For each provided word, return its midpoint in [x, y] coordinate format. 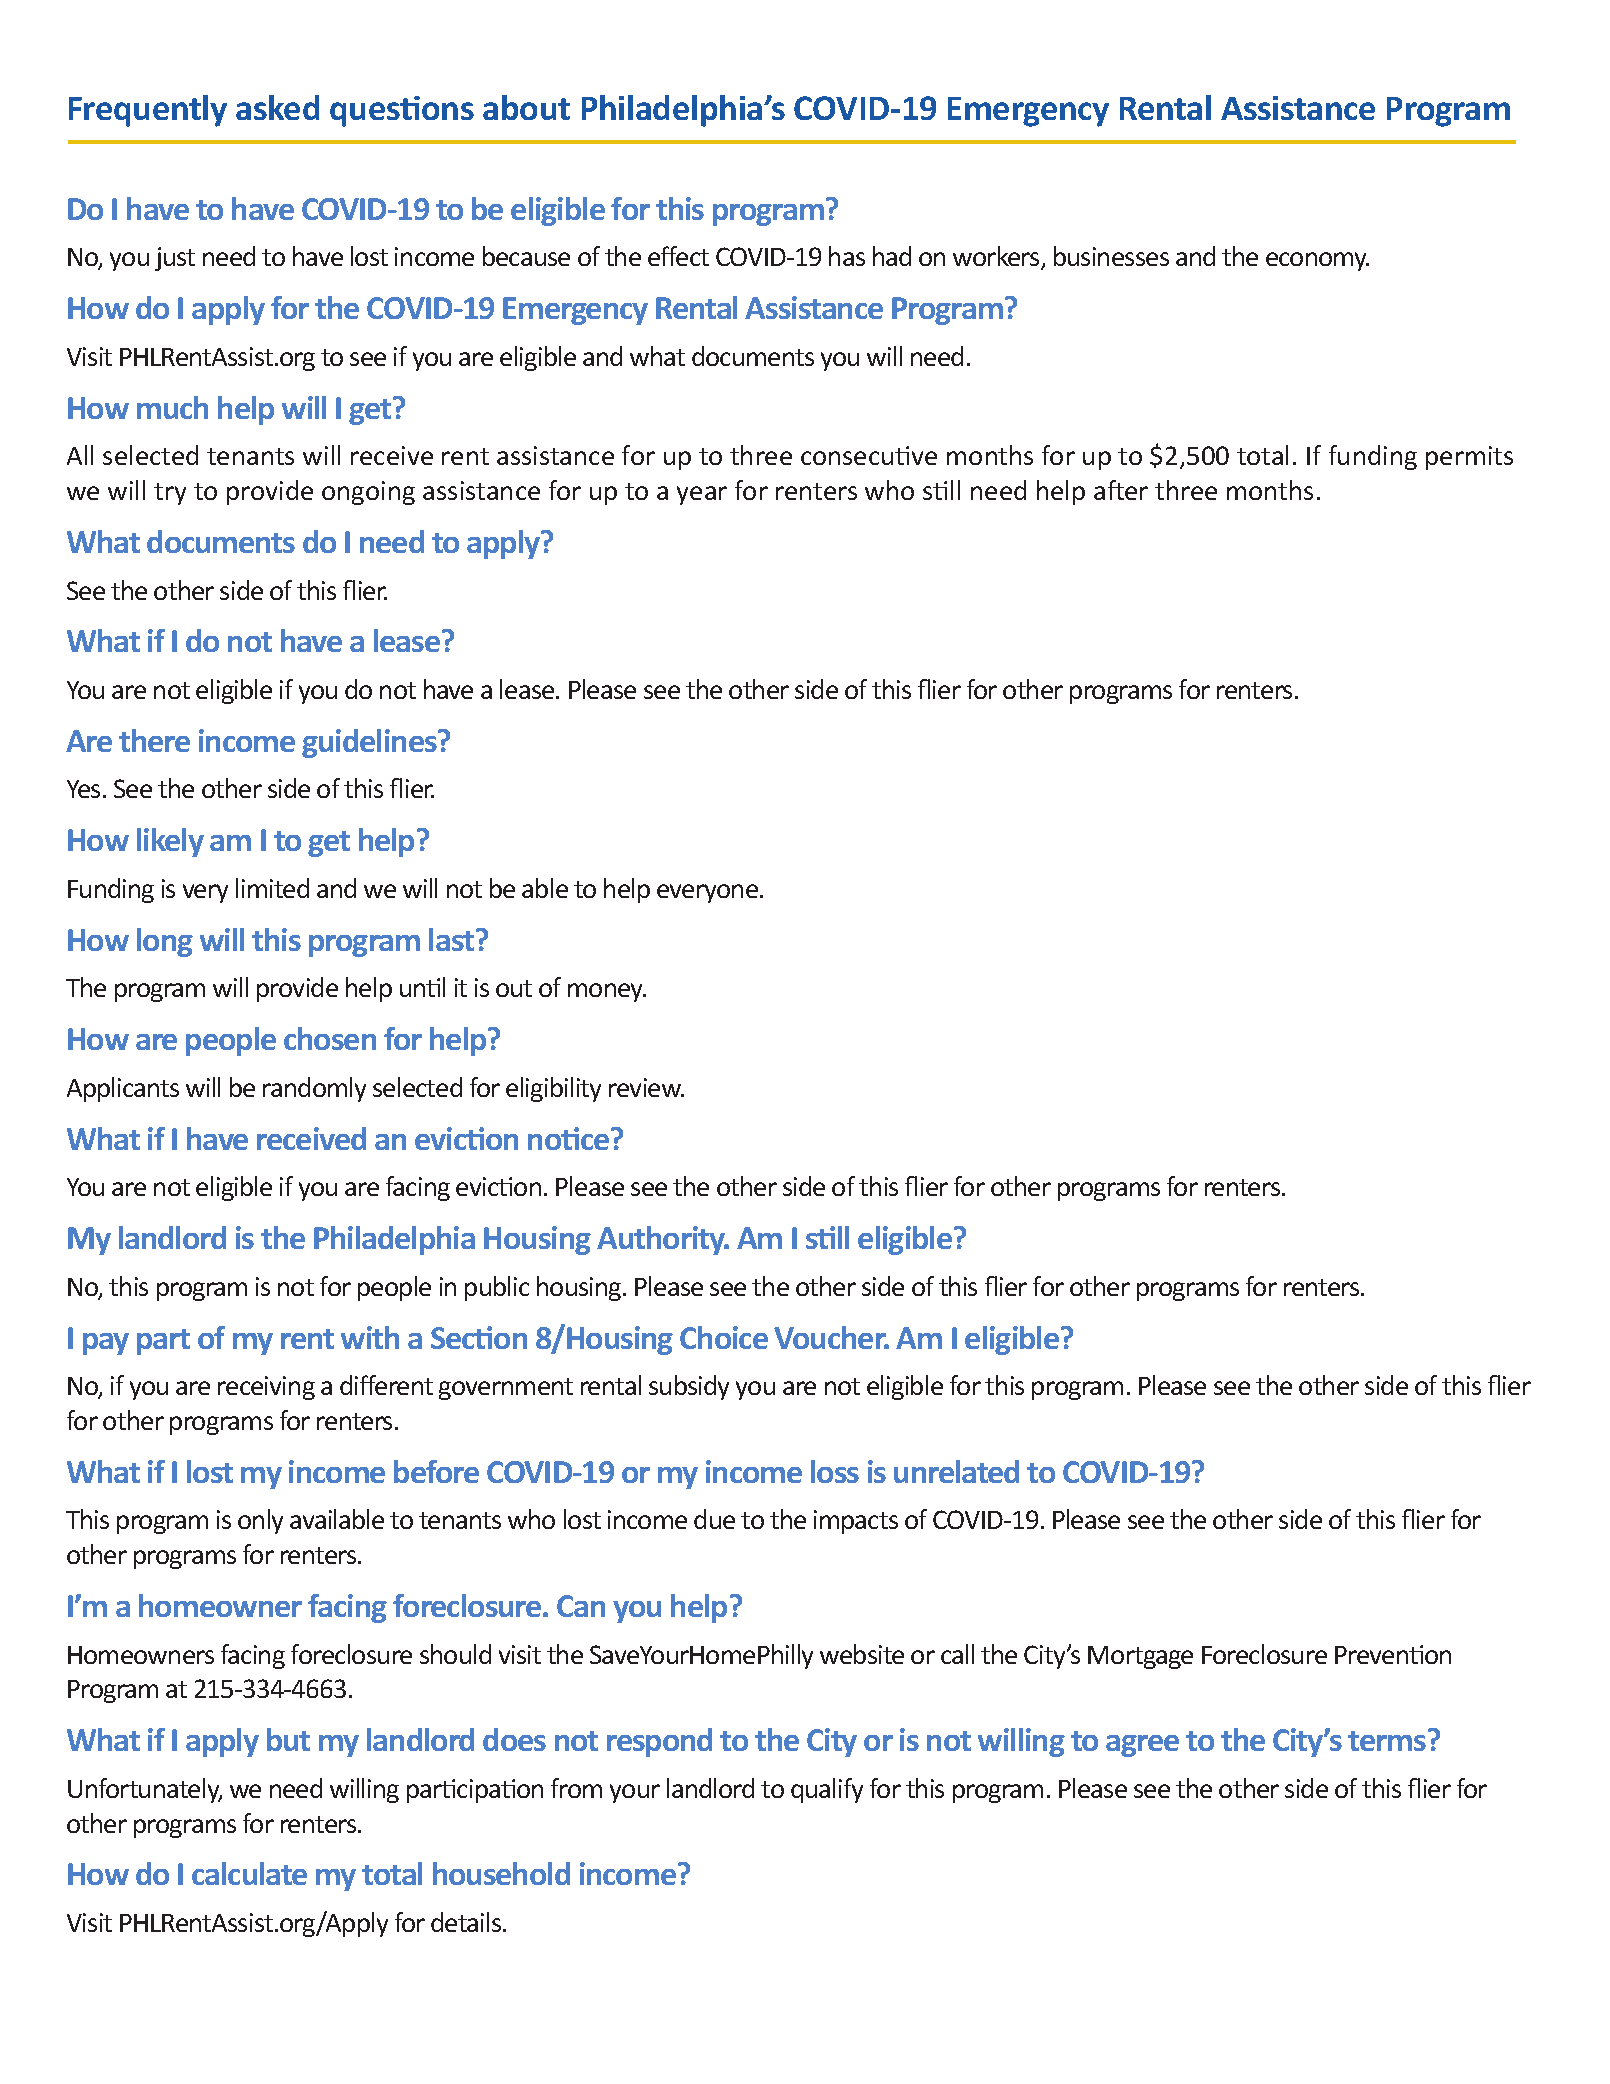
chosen [330, 1038]
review [646, 1087]
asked [277, 107]
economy [1317, 261]
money [607, 992]
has [847, 256]
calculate [249, 1873]
